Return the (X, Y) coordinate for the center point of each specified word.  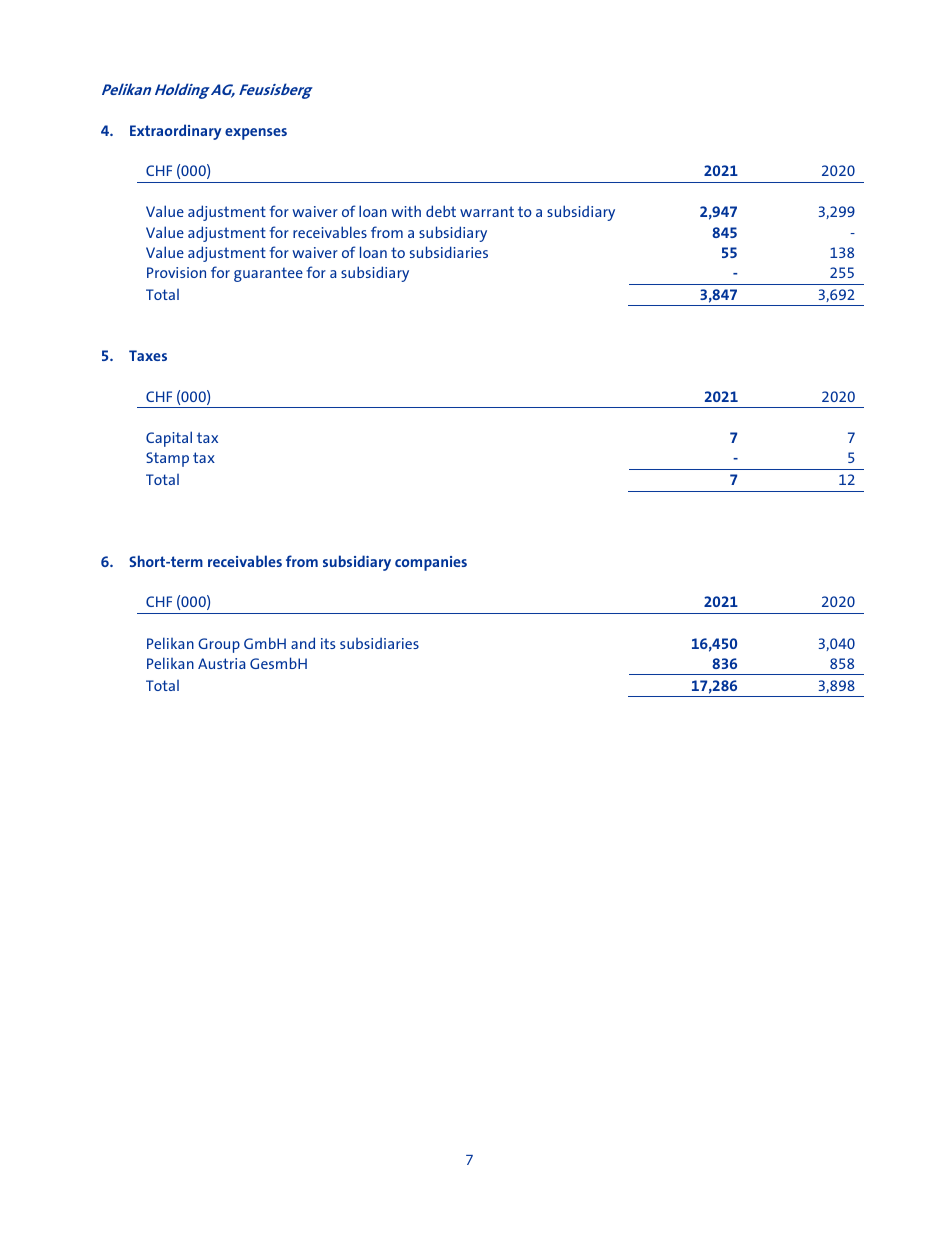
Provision (176, 272)
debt (441, 211)
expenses (256, 134)
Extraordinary (175, 132)
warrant (487, 211)
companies (431, 563)
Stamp (167, 459)
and (303, 643)
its (328, 643)
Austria (221, 663)
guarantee (268, 274)
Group (219, 645)
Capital (169, 439)
